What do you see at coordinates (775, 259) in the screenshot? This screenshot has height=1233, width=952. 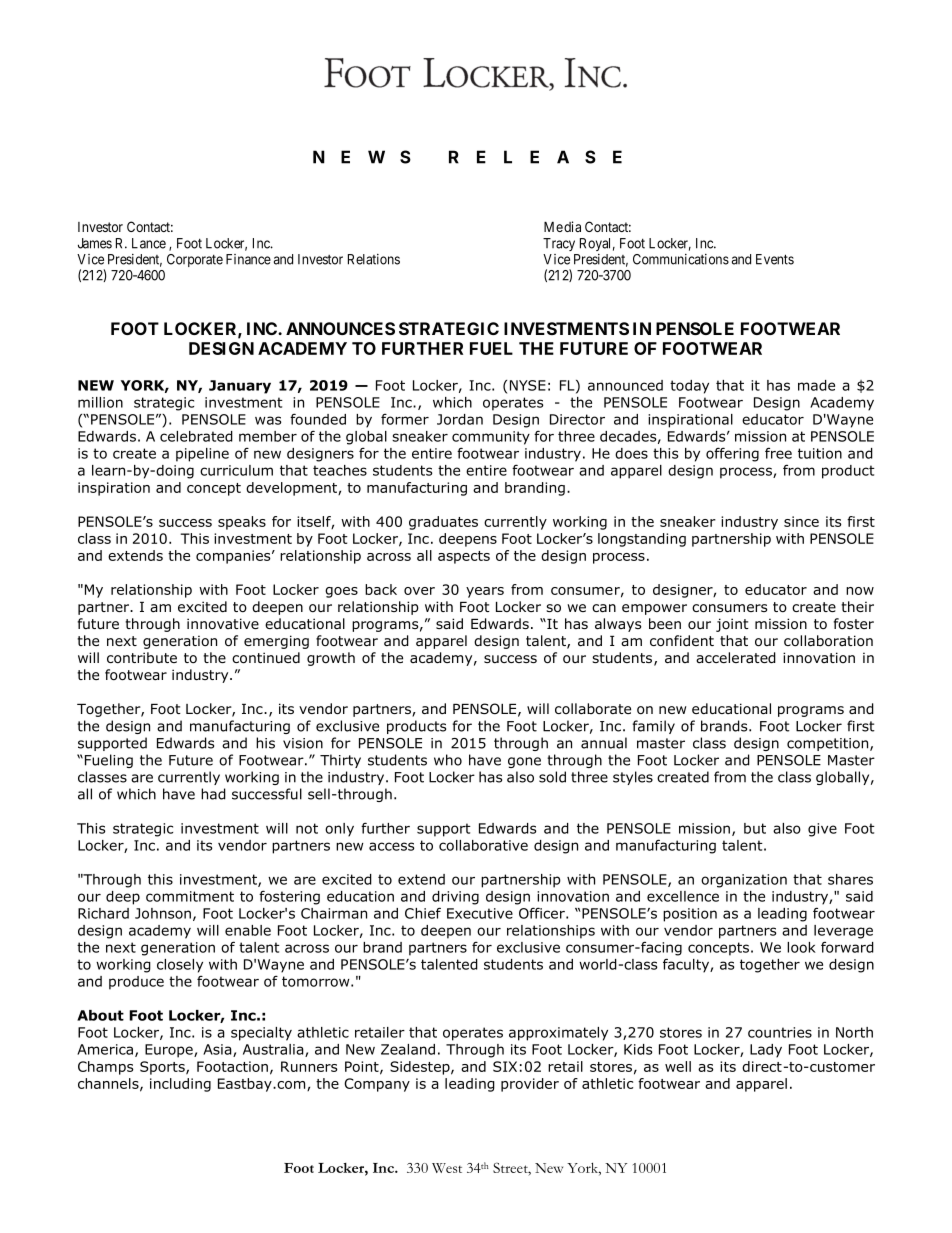 I see `Events` at bounding box center [775, 259].
